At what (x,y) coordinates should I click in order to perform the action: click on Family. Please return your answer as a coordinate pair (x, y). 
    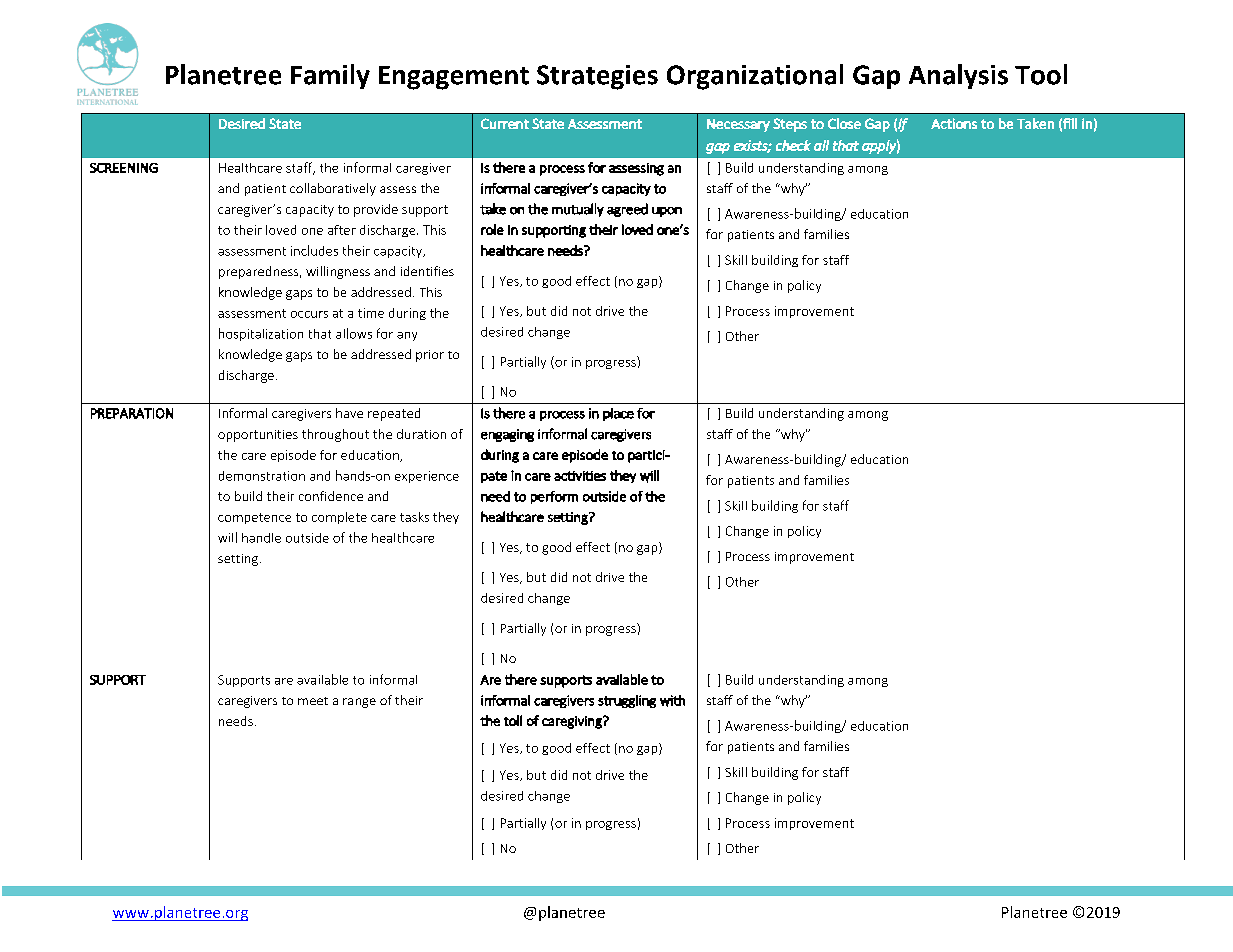
    Looking at the image, I should click on (330, 76).
